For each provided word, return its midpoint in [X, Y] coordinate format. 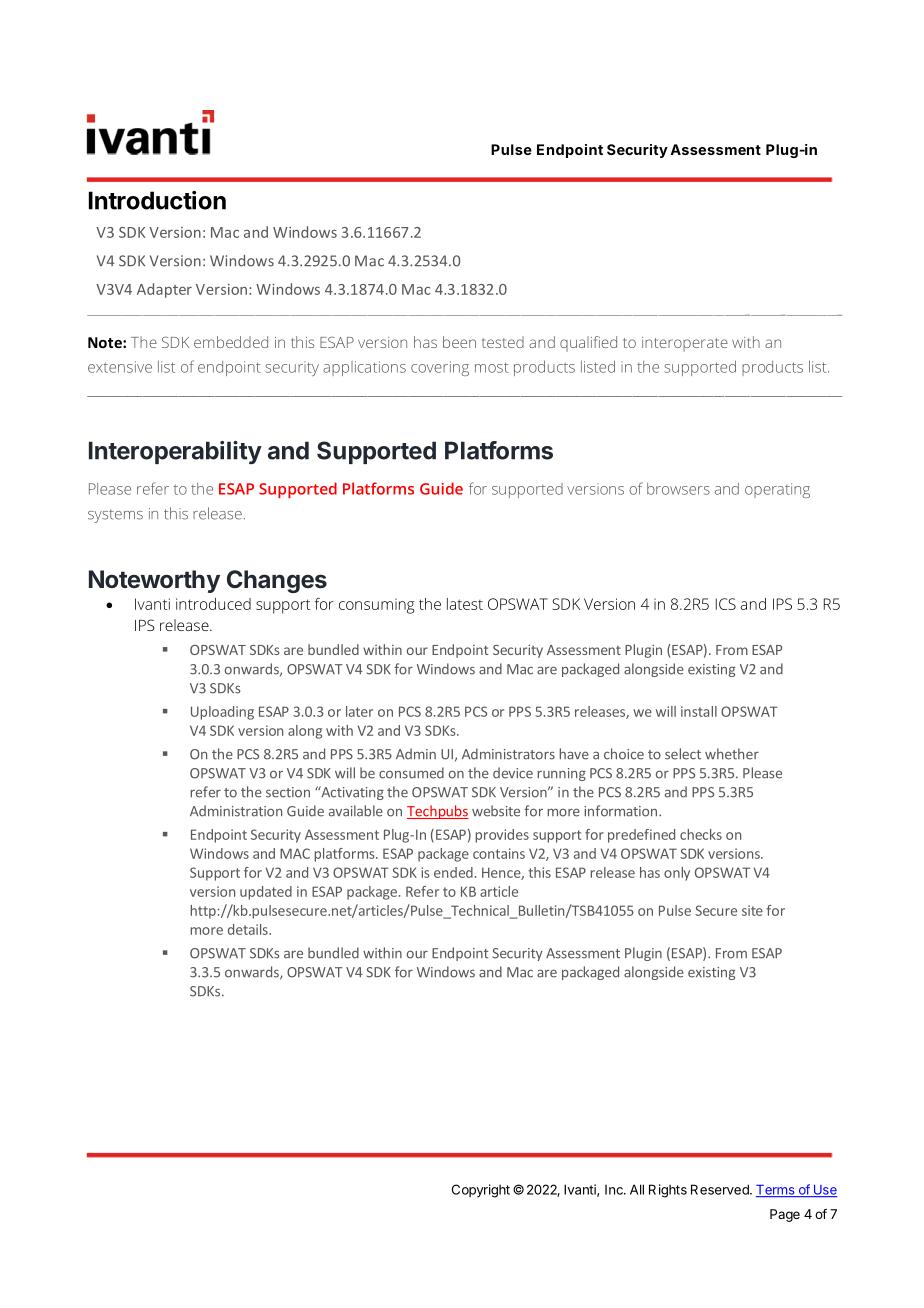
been [459, 342]
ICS [726, 604]
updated [266, 893]
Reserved [721, 1189]
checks [701, 834]
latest [465, 604]
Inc [615, 1190]
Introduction [157, 200]
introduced [213, 604]
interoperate [685, 344]
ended [453, 872]
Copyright [481, 1191]
